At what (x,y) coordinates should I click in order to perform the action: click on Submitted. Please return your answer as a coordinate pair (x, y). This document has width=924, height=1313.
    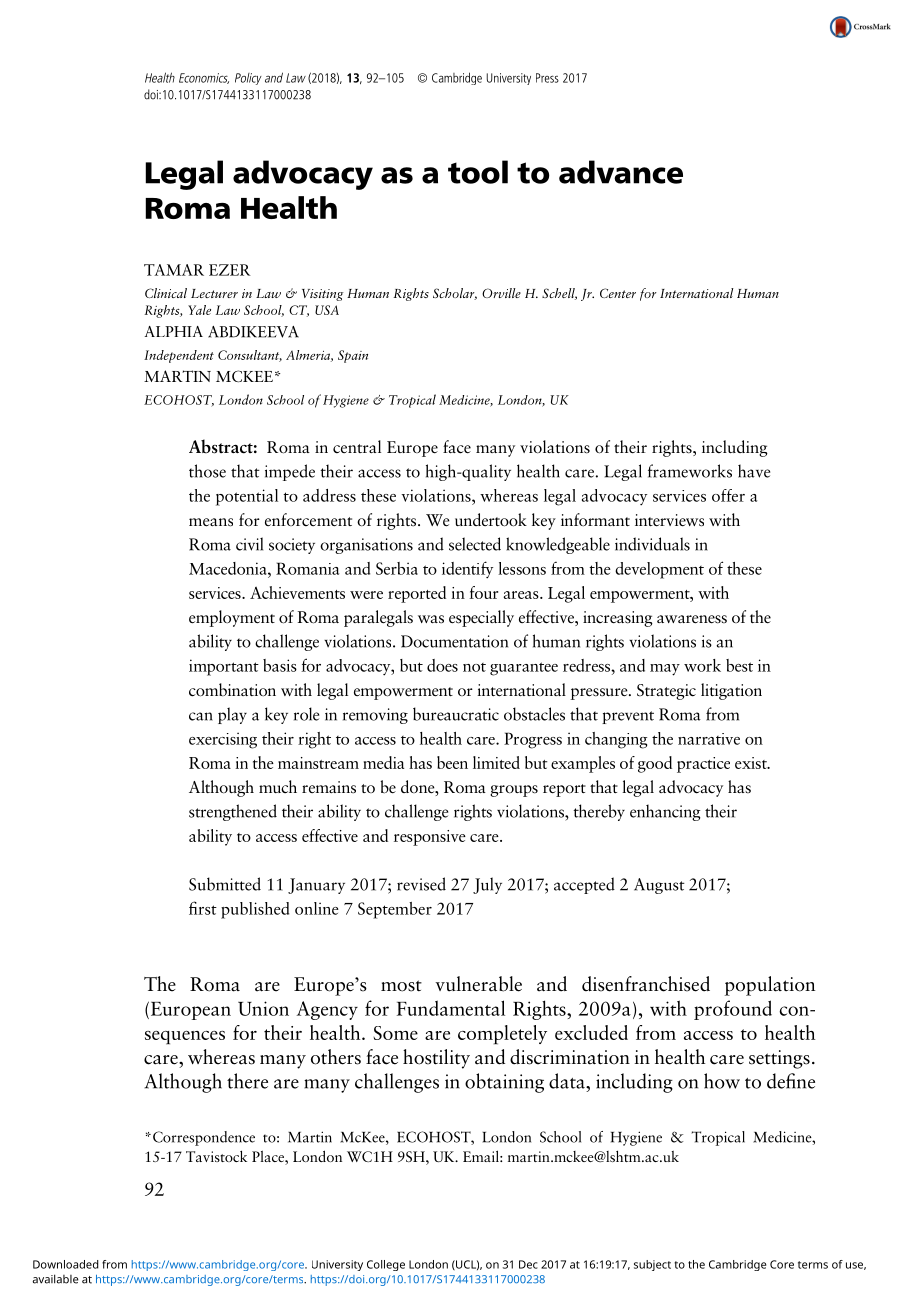
    Looking at the image, I should click on (225, 884).
